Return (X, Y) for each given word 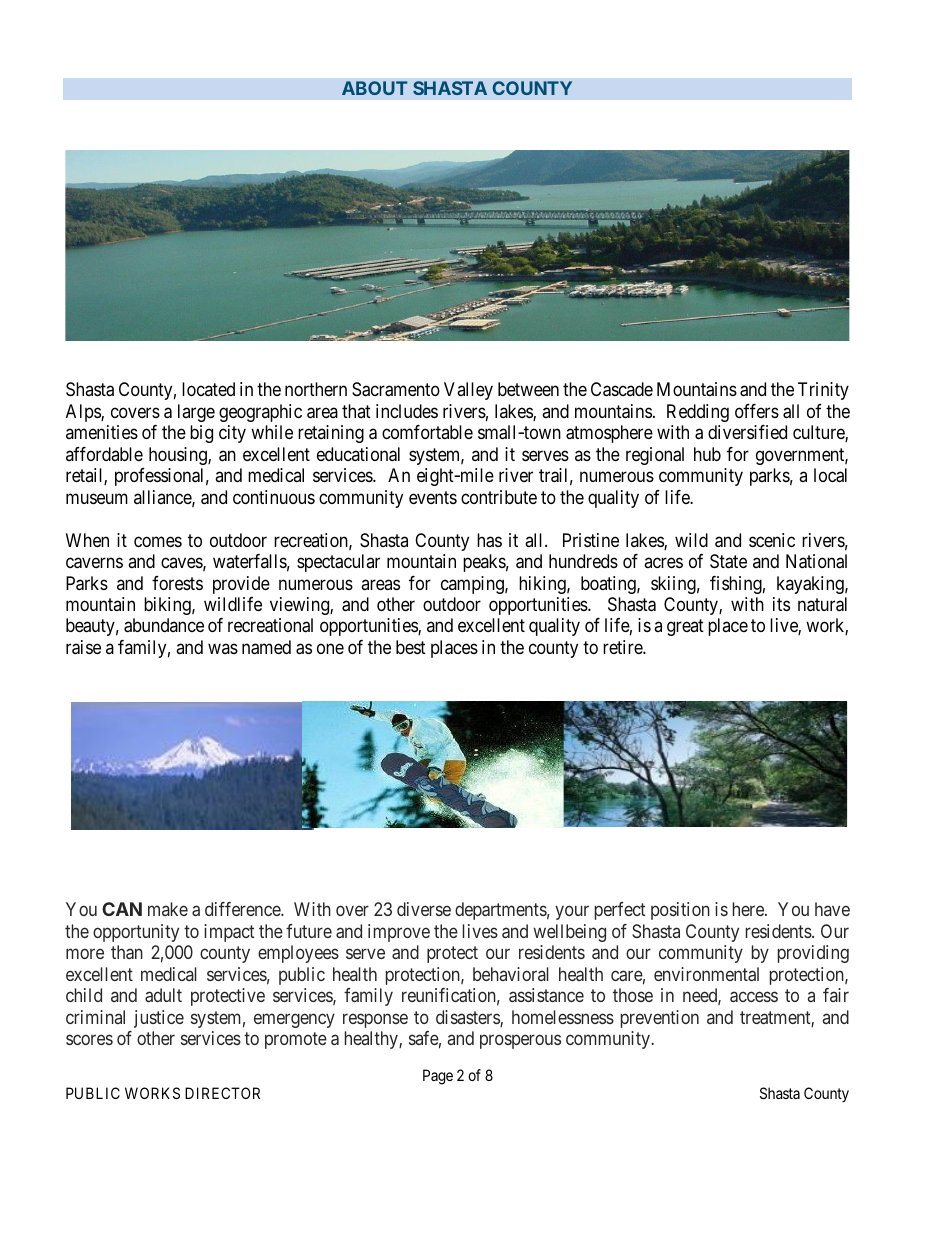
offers (757, 411)
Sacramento (396, 389)
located (208, 389)
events (433, 497)
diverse (424, 909)
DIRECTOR (222, 1093)
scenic (772, 540)
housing (179, 456)
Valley (468, 391)
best (411, 647)
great (685, 628)
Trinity (823, 391)
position (680, 911)
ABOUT (374, 88)
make (168, 909)
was (223, 648)
